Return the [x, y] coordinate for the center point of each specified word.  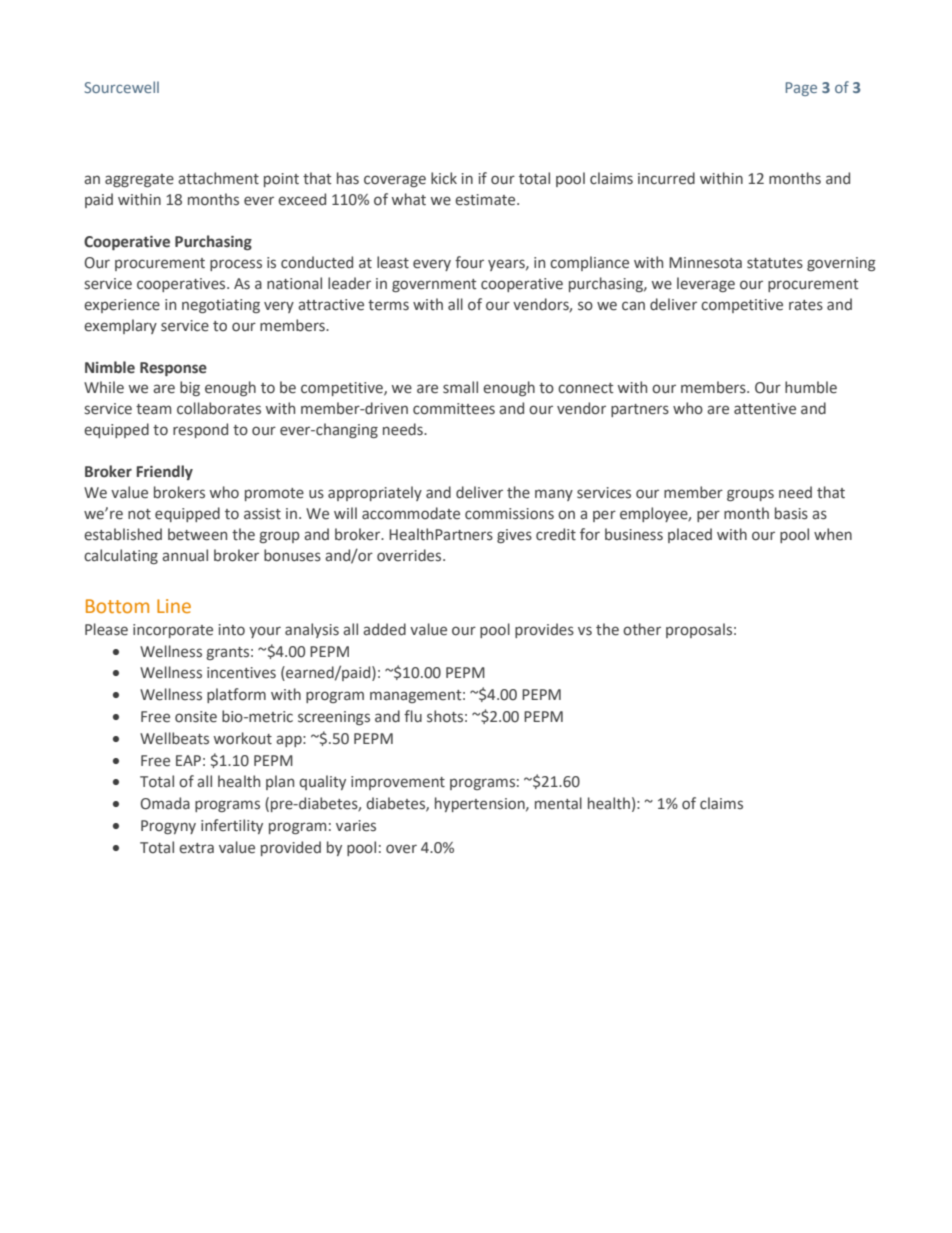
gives [514, 536]
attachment [218, 178]
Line [174, 606]
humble [811, 387]
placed [690, 535]
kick [444, 178]
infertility [232, 826]
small [460, 387]
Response [173, 369]
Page [801, 89]
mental [558, 803]
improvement [398, 783]
